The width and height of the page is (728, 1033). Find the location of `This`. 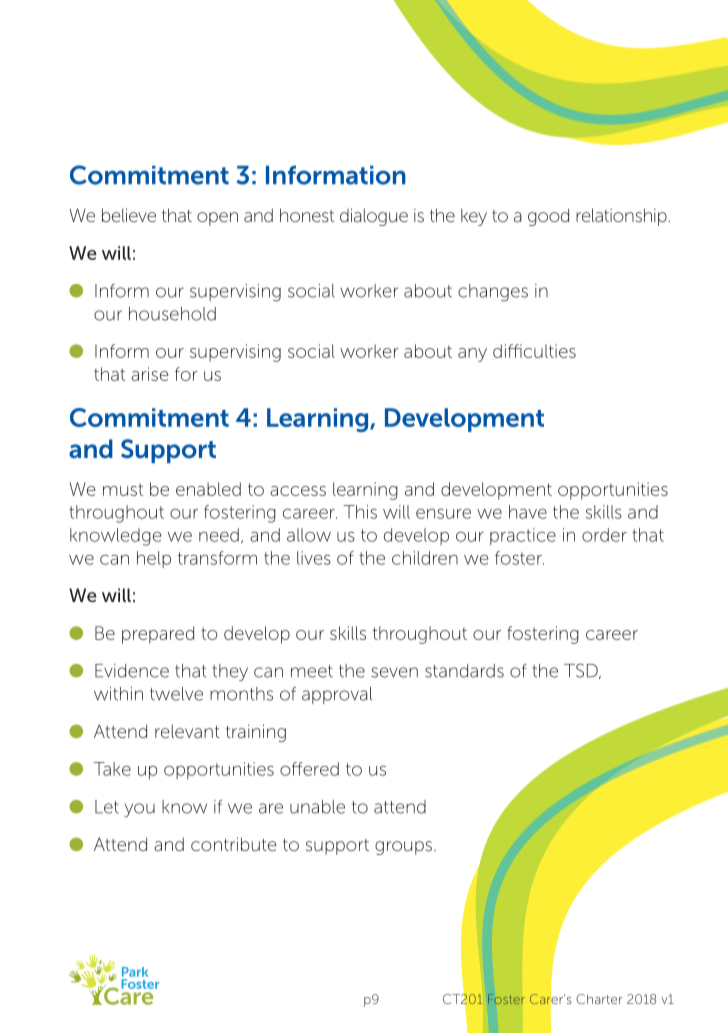

This is located at coordinates (360, 512).
